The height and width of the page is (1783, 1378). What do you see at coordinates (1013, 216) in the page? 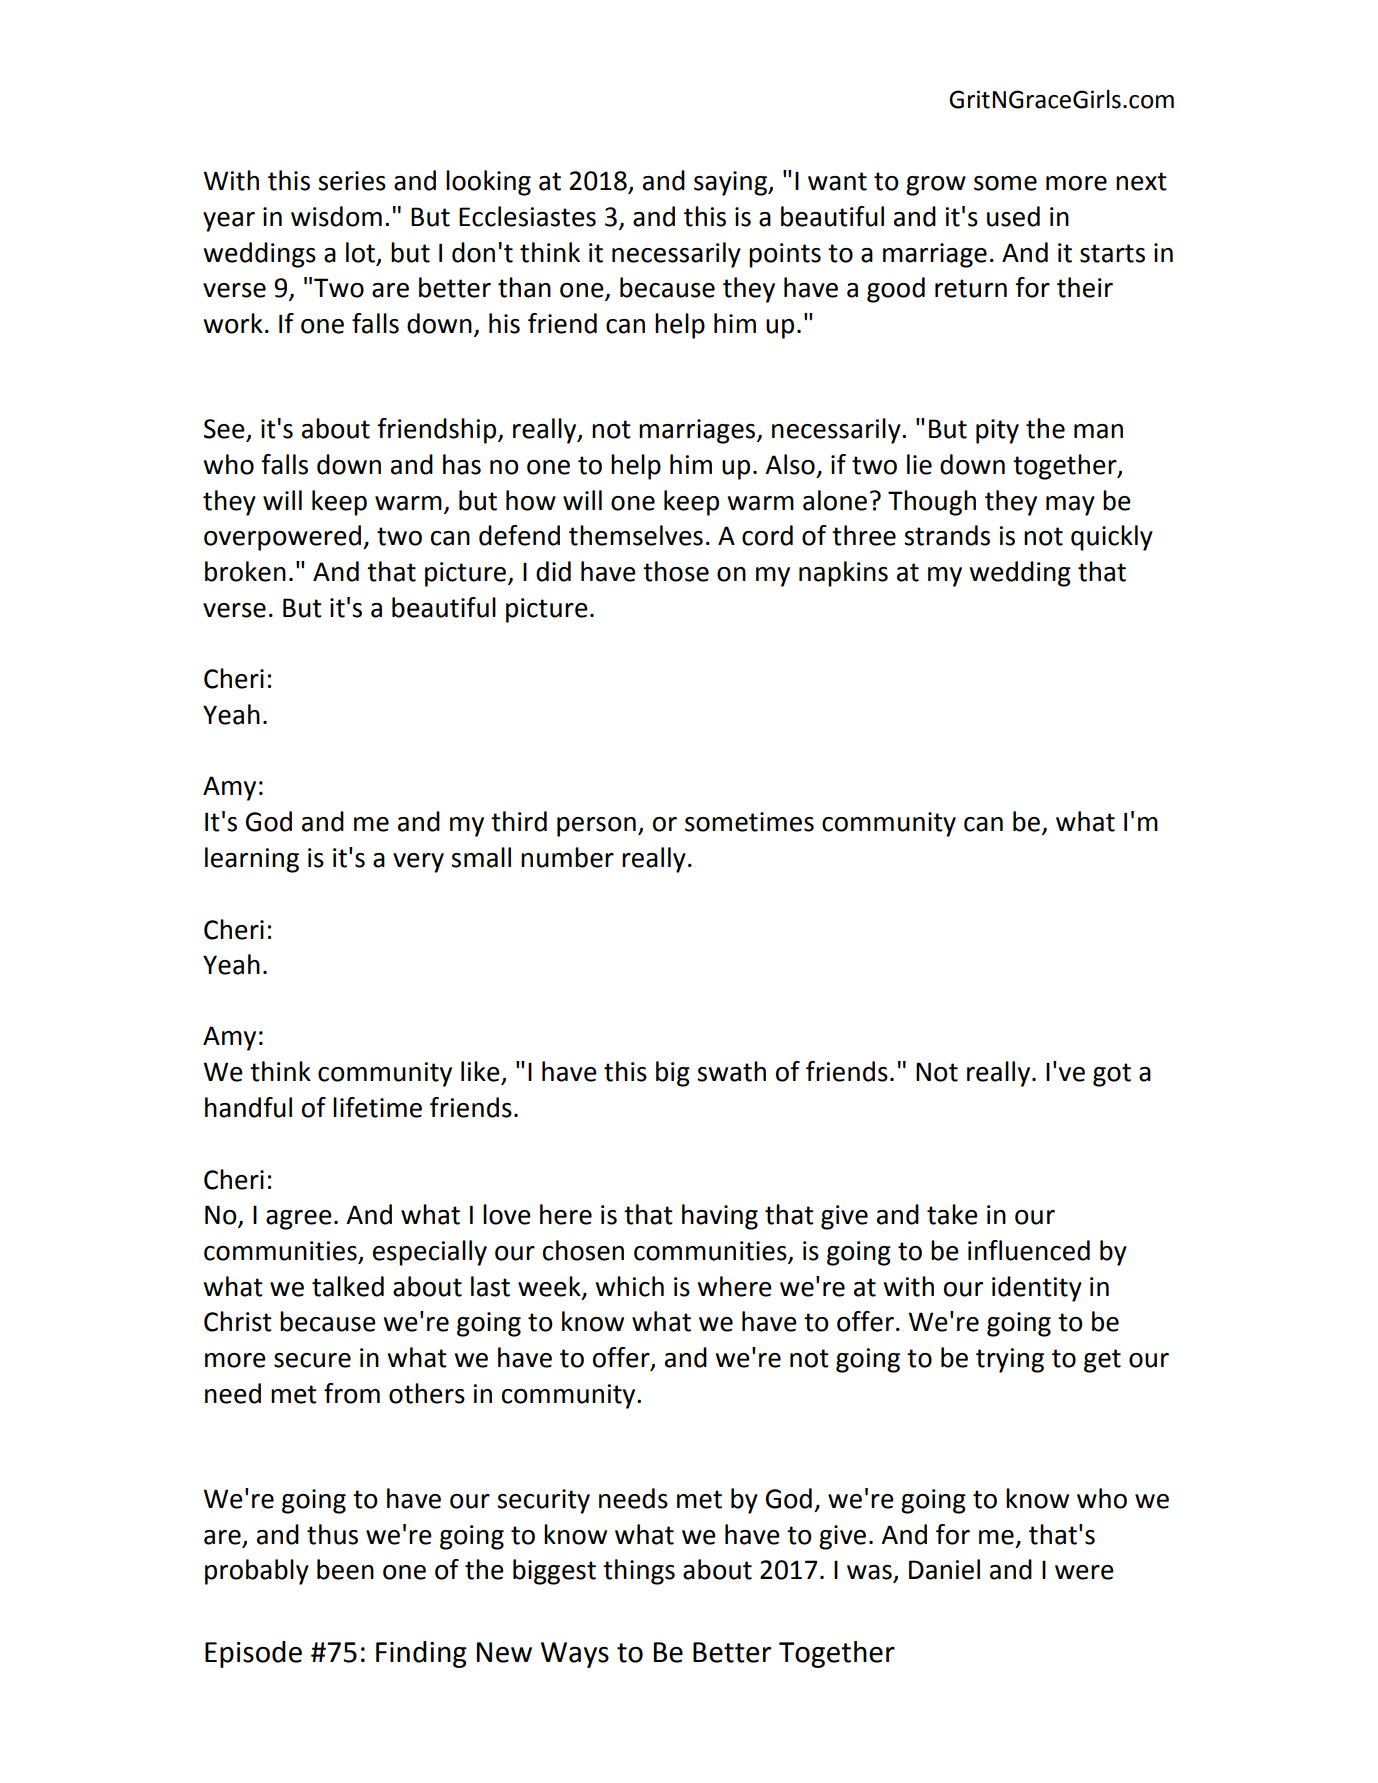
I see `used` at bounding box center [1013, 216].
